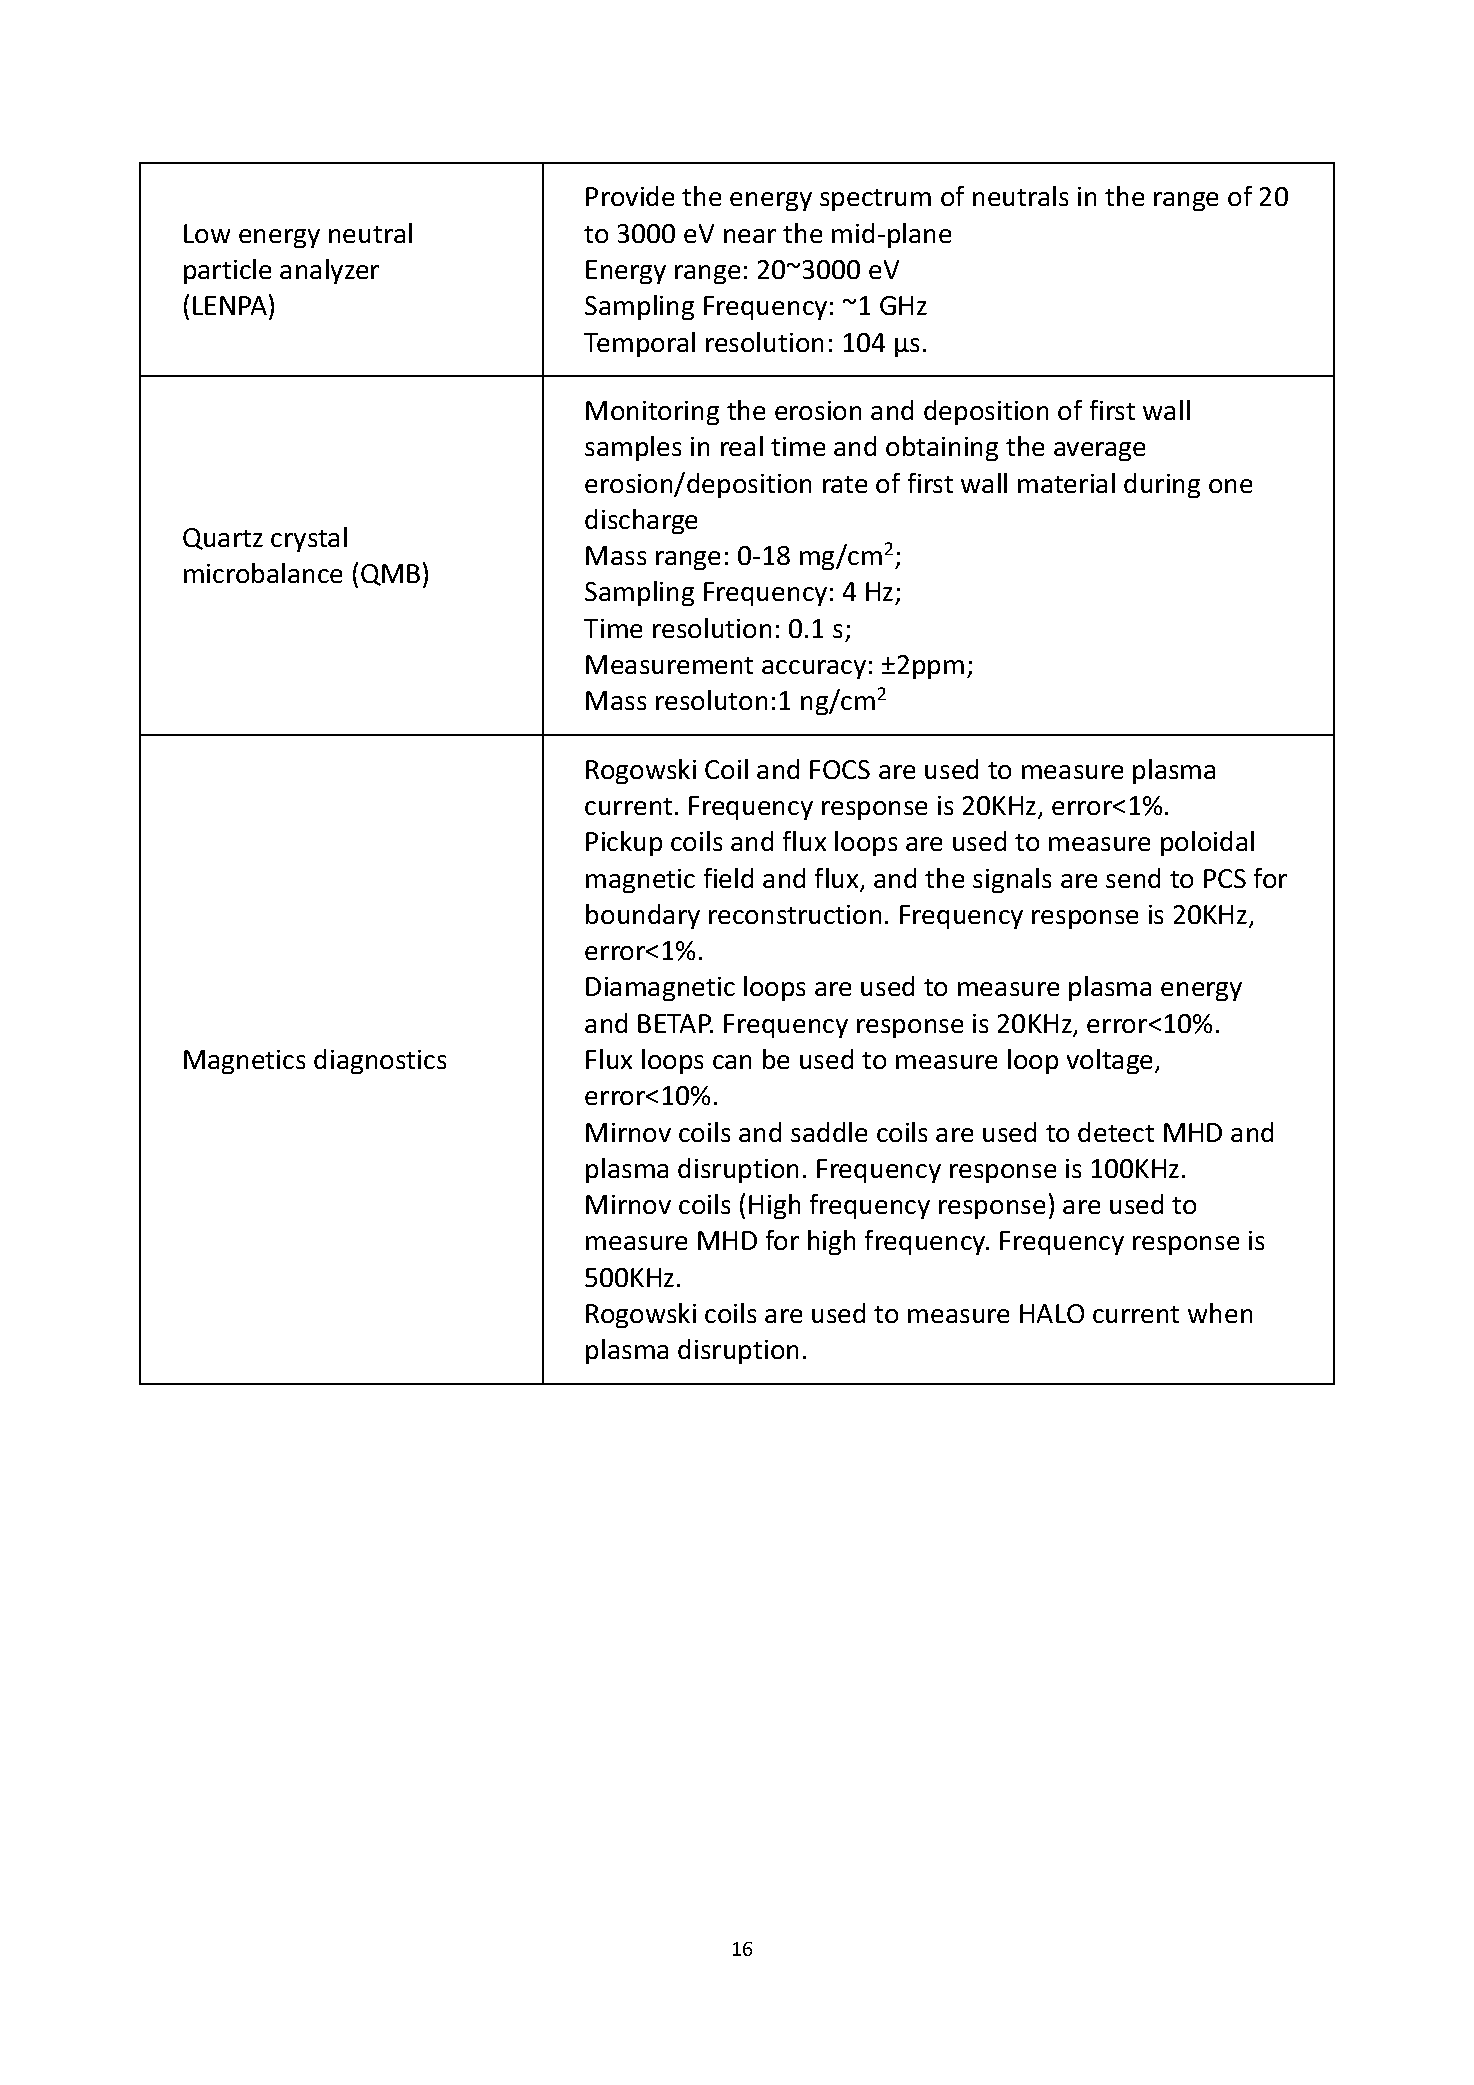  What do you see at coordinates (1052, 1313) in the screenshot?
I see `HALO` at bounding box center [1052, 1313].
